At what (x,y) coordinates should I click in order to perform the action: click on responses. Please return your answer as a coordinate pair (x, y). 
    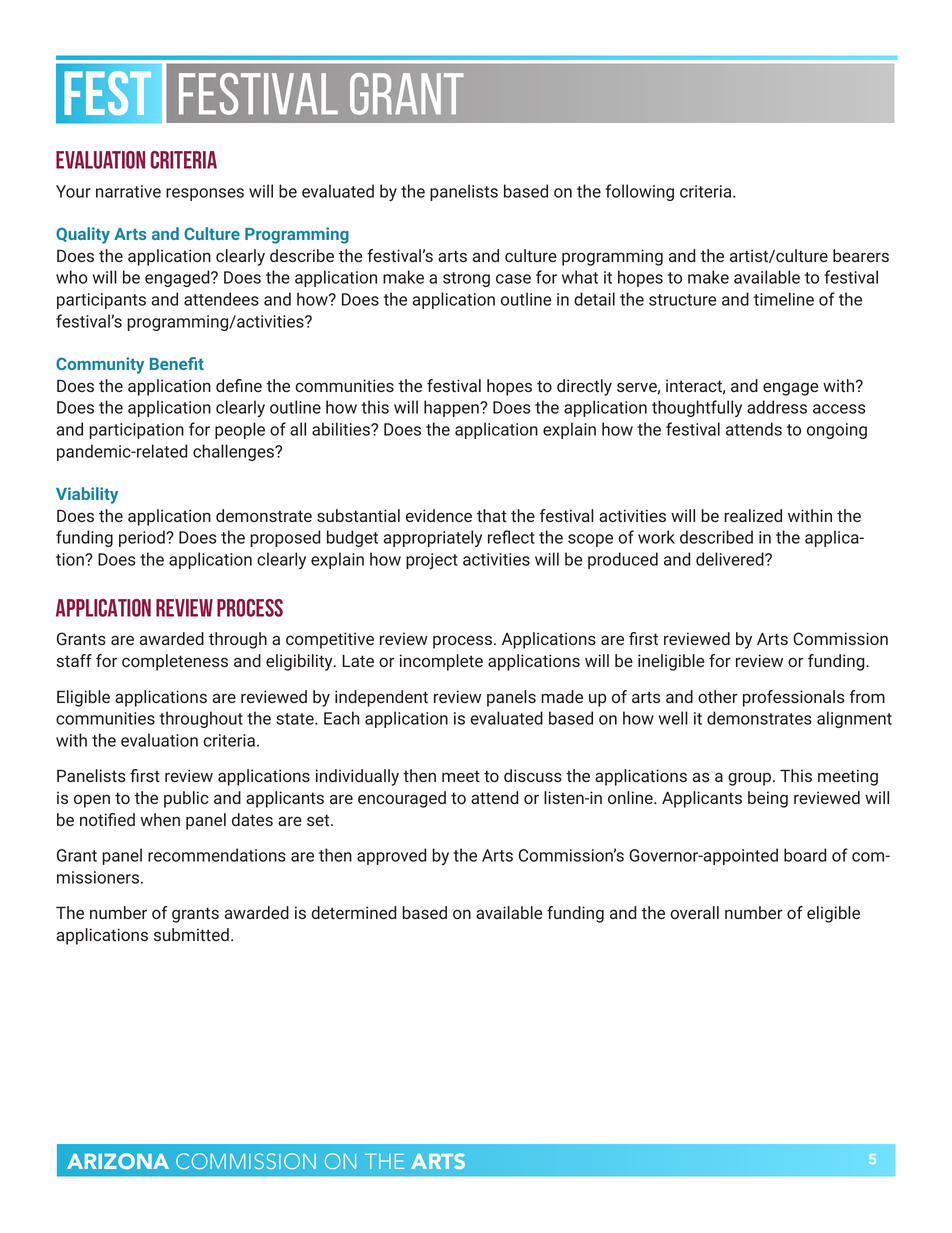
    Looking at the image, I should click on (205, 194).
